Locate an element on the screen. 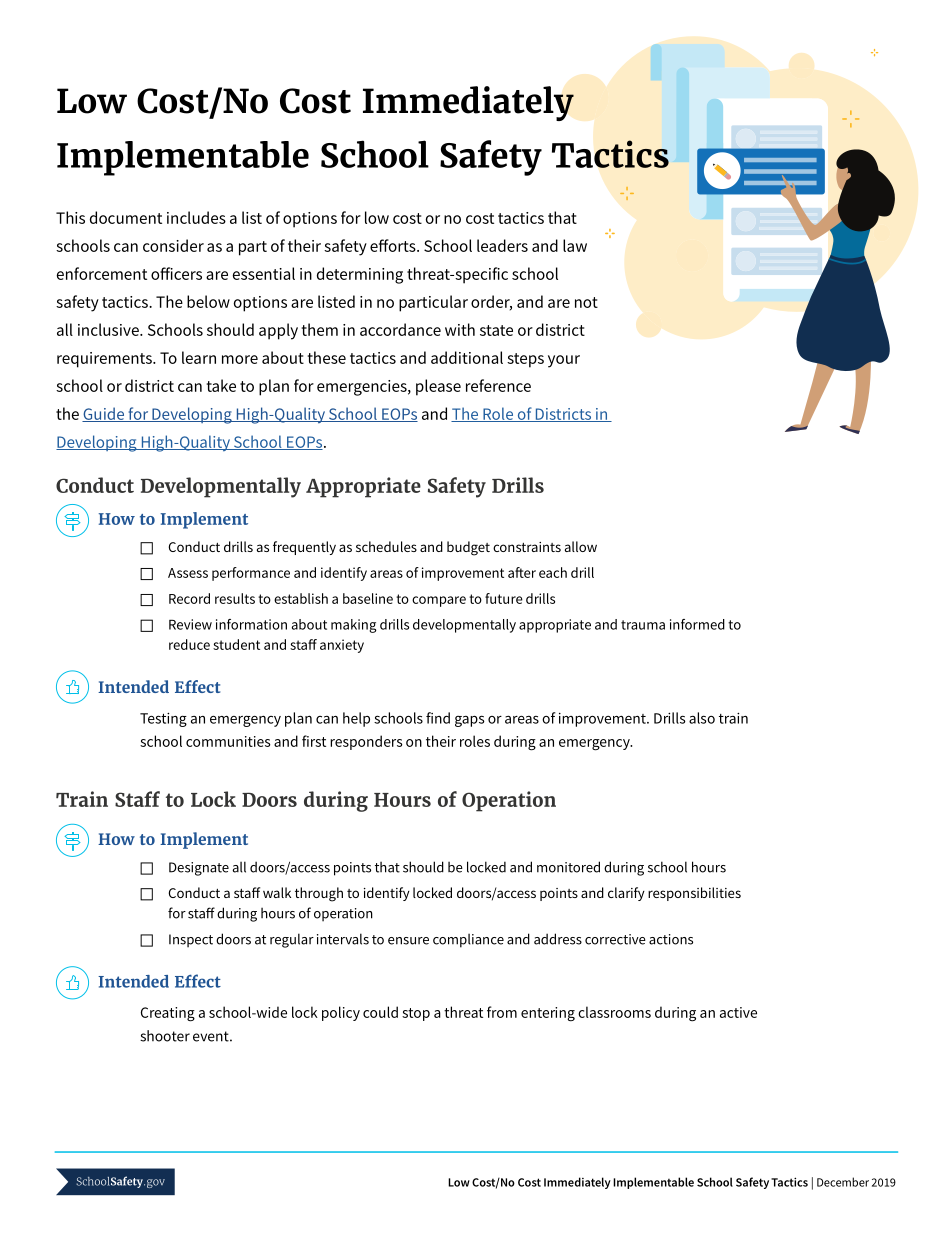 This screenshot has width=952, height=1233. find is located at coordinates (438, 718).
